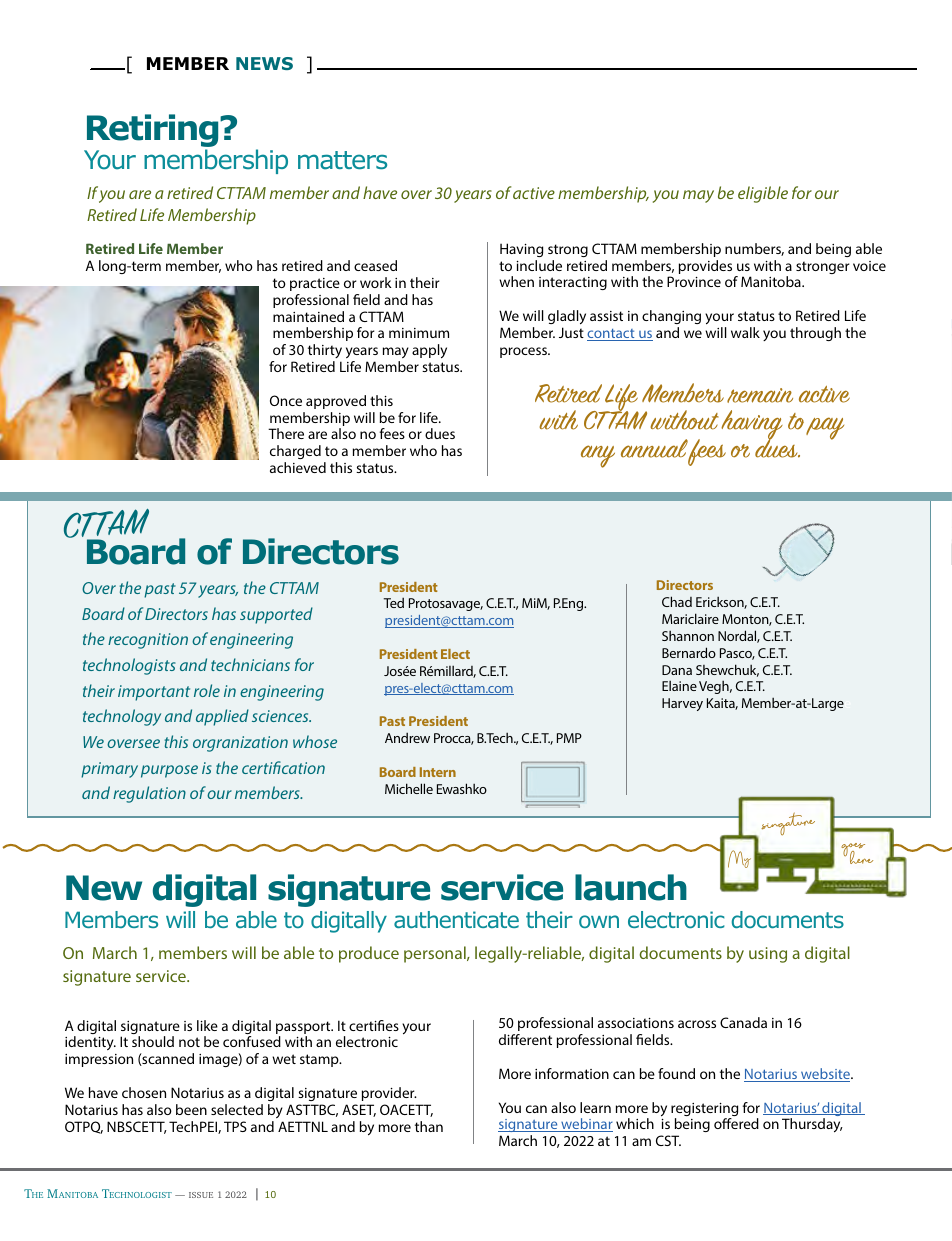  Describe the element at coordinates (682, 704) in the page. I see `Harvey` at that location.
